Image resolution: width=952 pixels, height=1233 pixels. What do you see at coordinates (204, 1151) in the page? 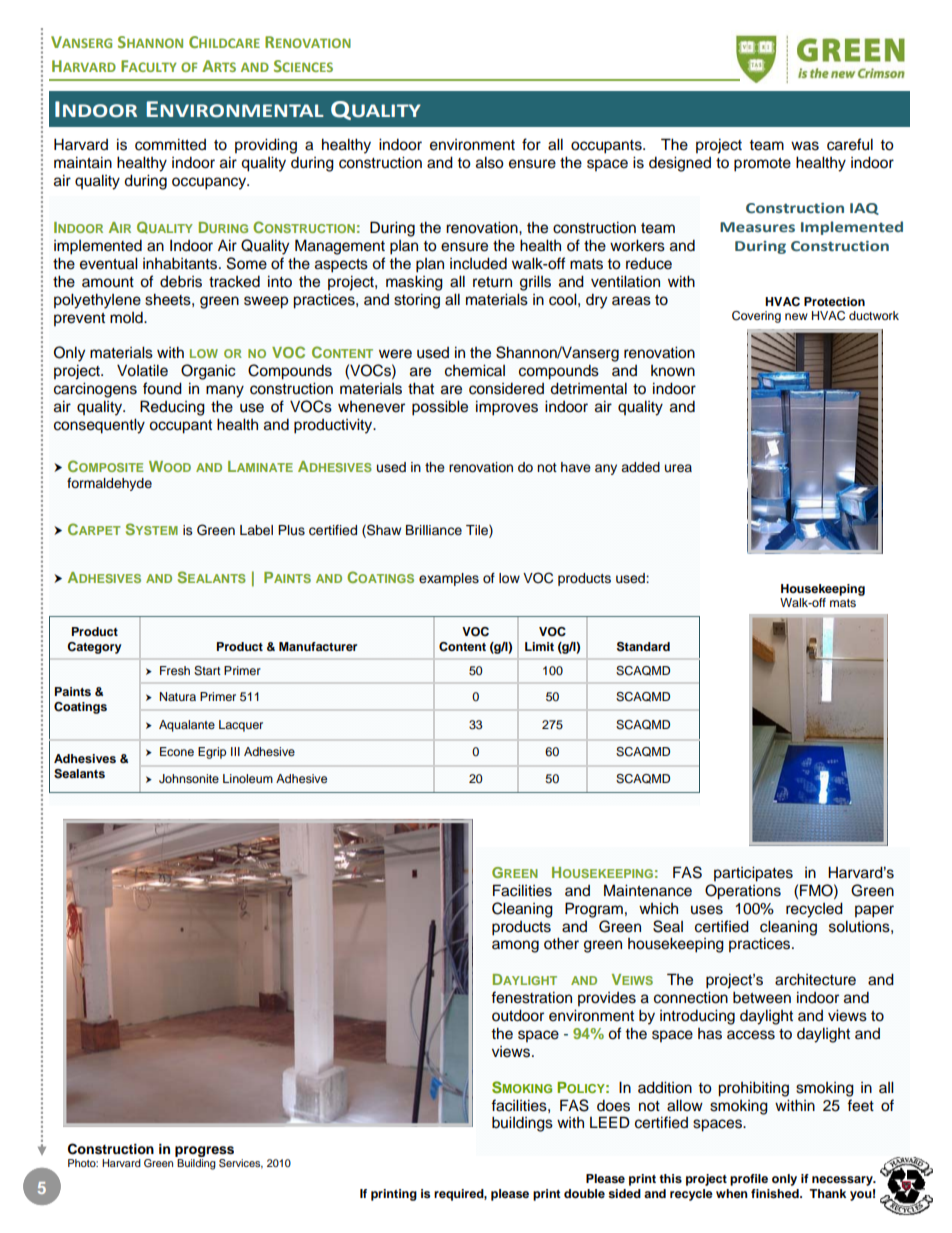
I see `progress` at bounding box center [204, 1151].
